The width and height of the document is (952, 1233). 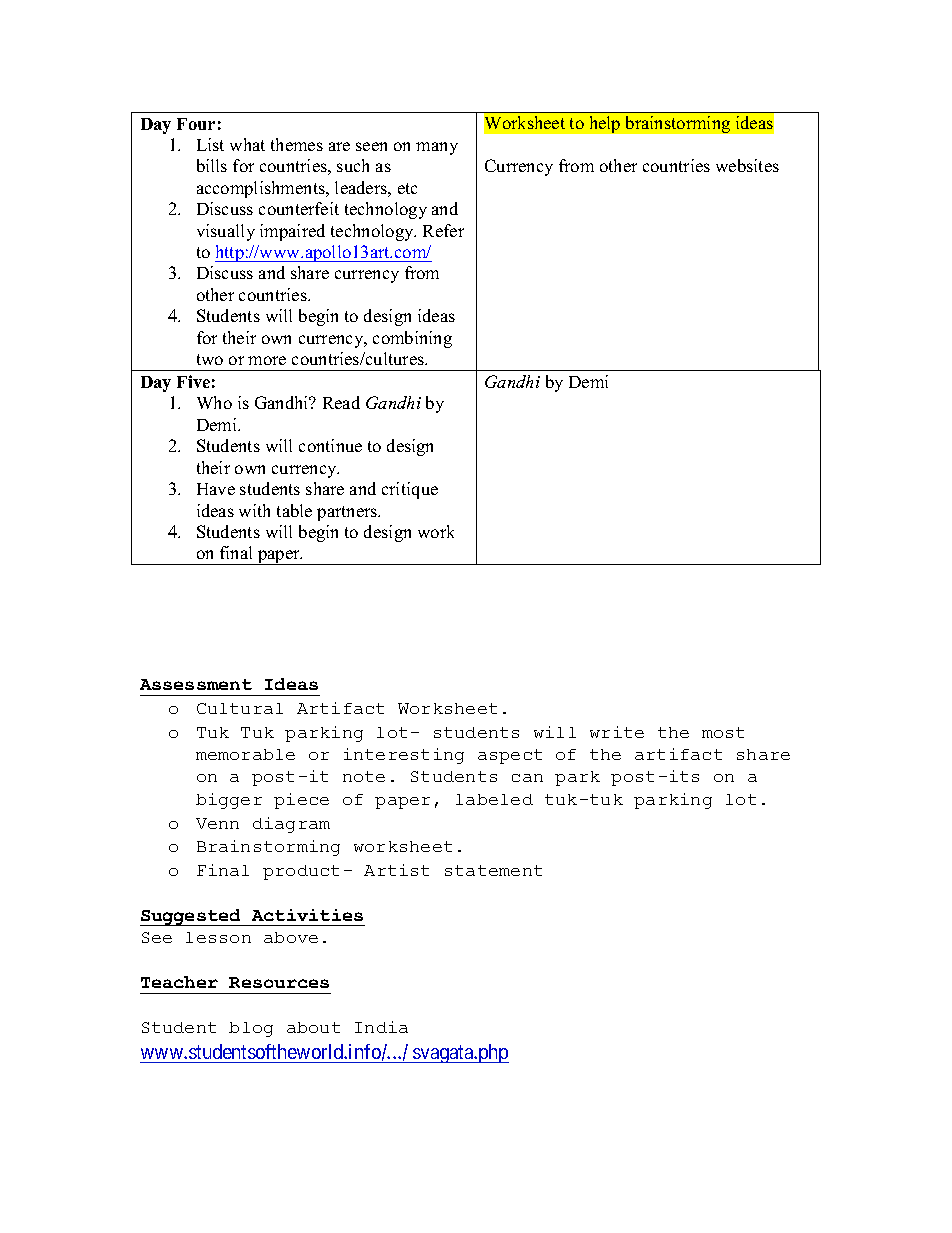 I want to click on many, so click(x=437, y=148).
